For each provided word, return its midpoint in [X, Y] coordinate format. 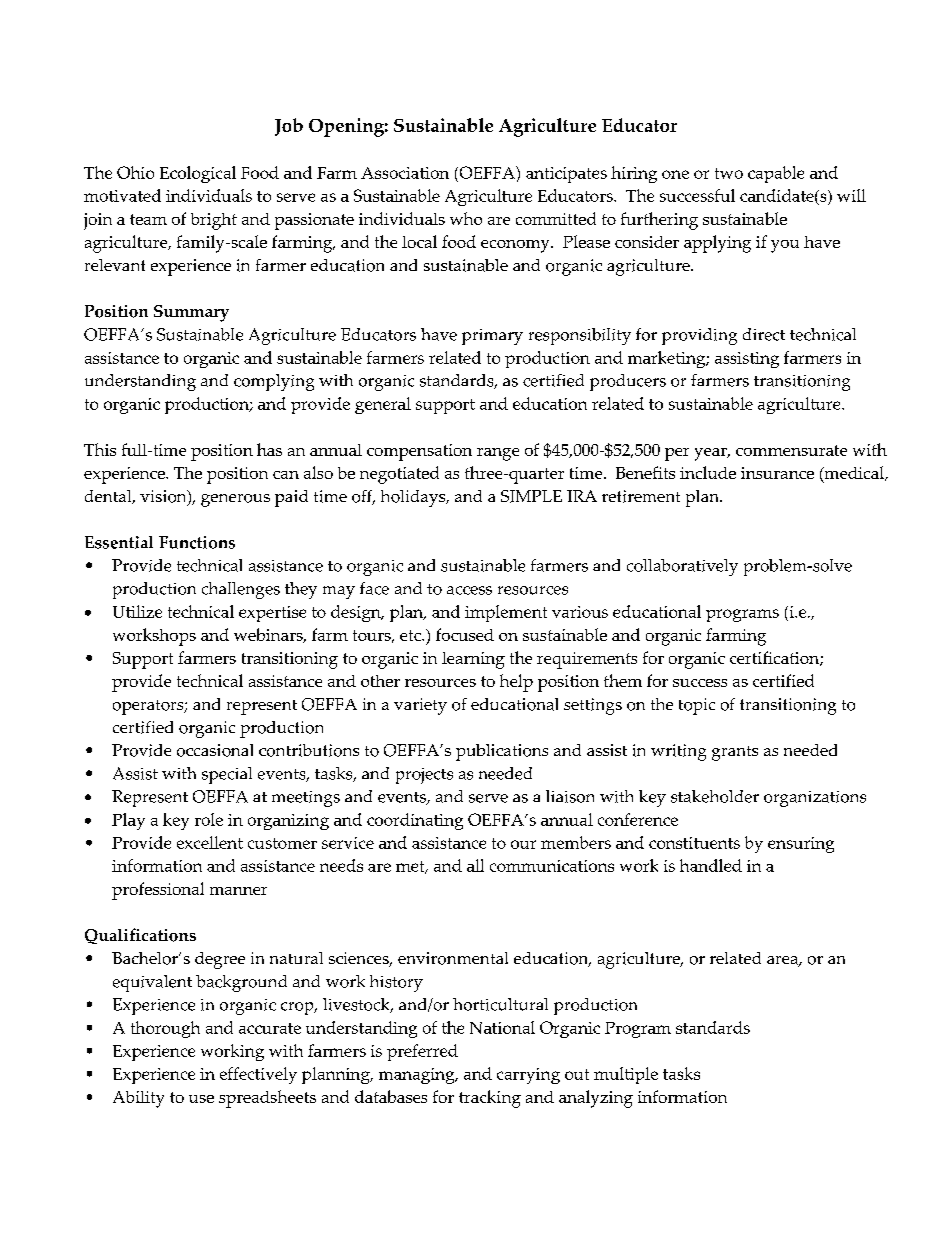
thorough [165, 1029]
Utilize [137, 611]
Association [405, 173]
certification [775, 658]
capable [776, 174]
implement [506, 613]
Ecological [198, 174]
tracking [490, 1099]
